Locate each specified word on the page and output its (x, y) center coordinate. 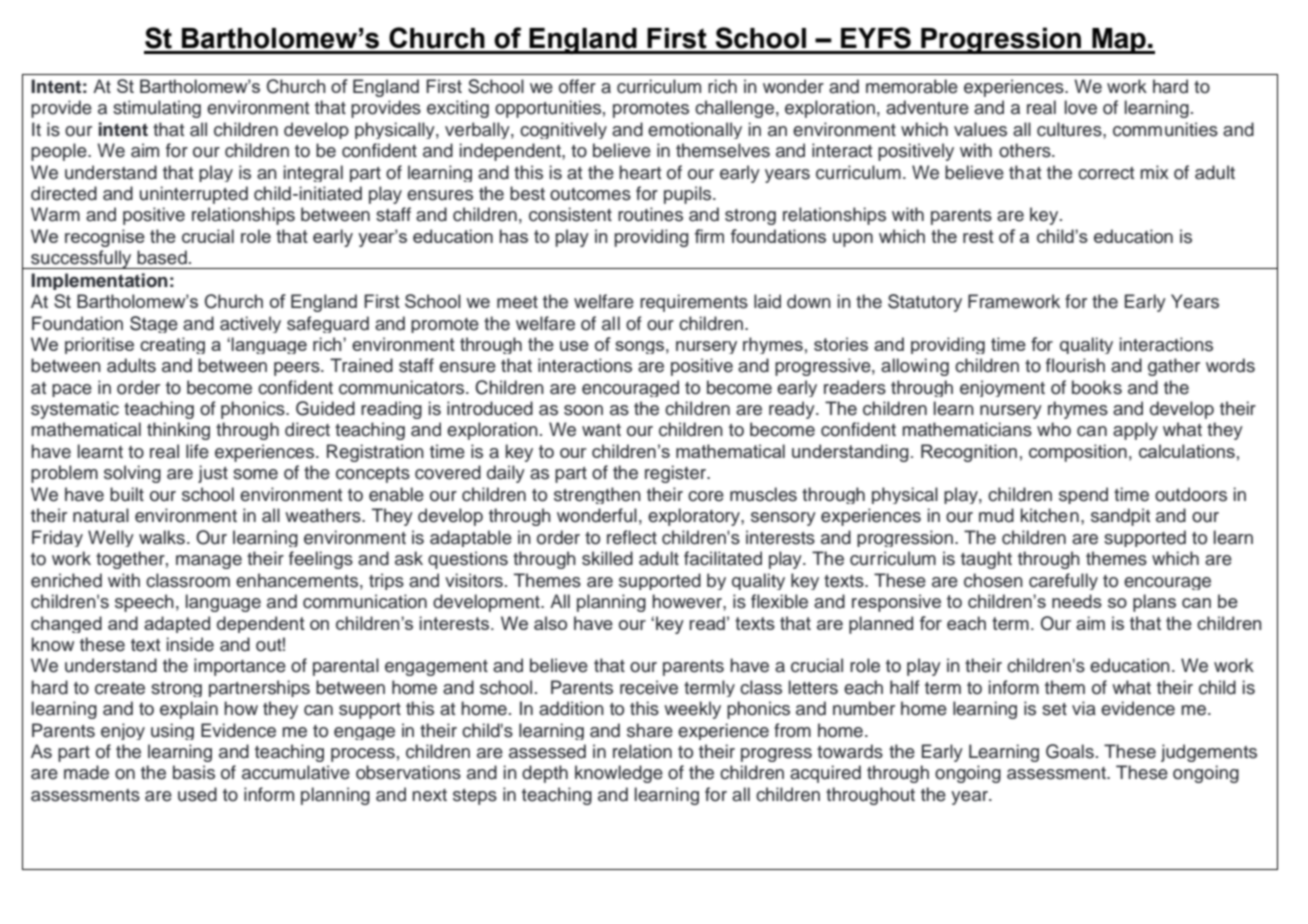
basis (194, 772)
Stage (154, 324)
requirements (694, 303)
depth (545, 774)
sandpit (1120, 517)
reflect (632, 537)
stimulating (157, 109)
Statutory (925, 303)
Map (1119, 41)
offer (577, 86)
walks (162, 537)
